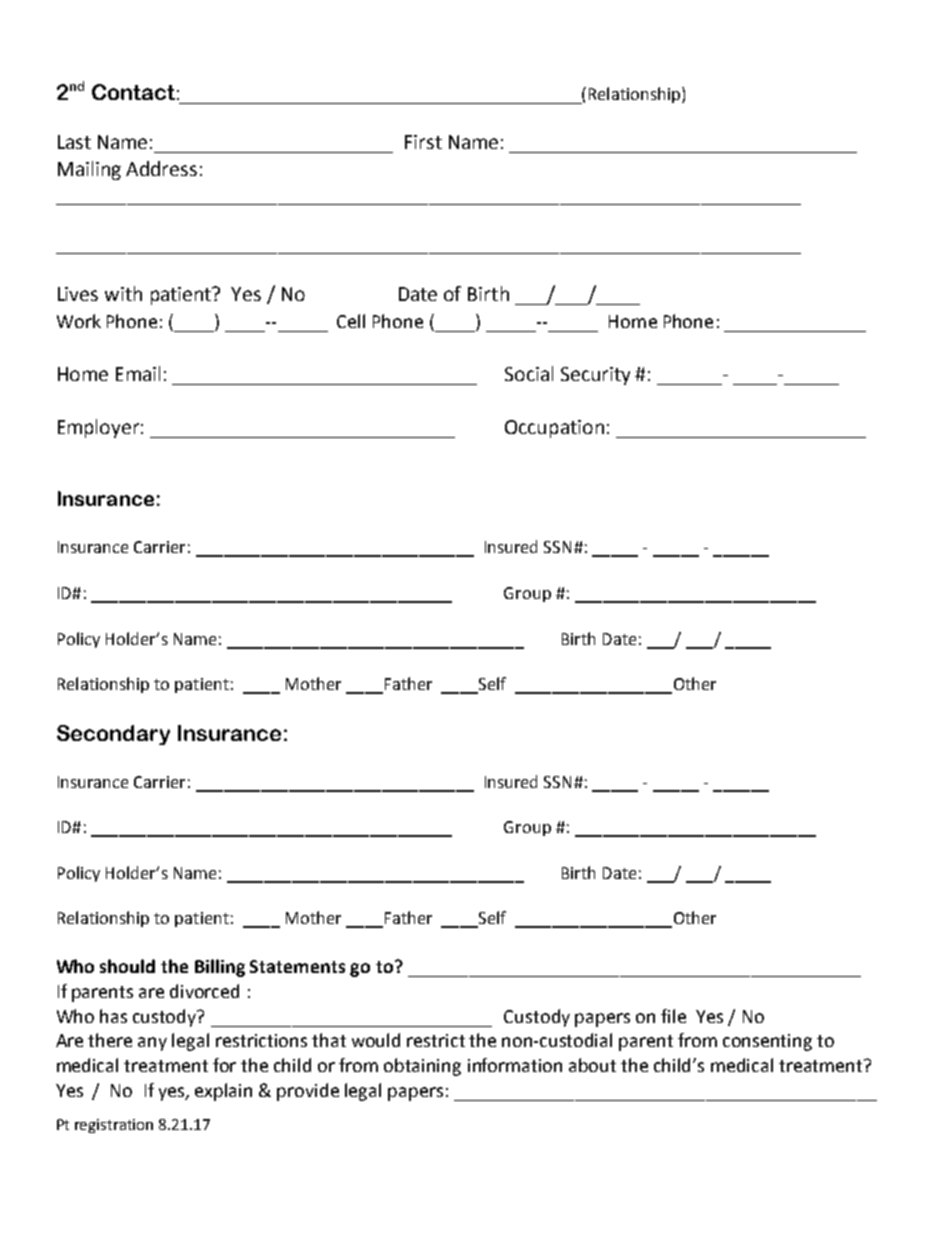 The image size is (952, 1233). What do you see at coordinates (595, 376) in the document?
I see `Security` at bounding box center [595, 376].
